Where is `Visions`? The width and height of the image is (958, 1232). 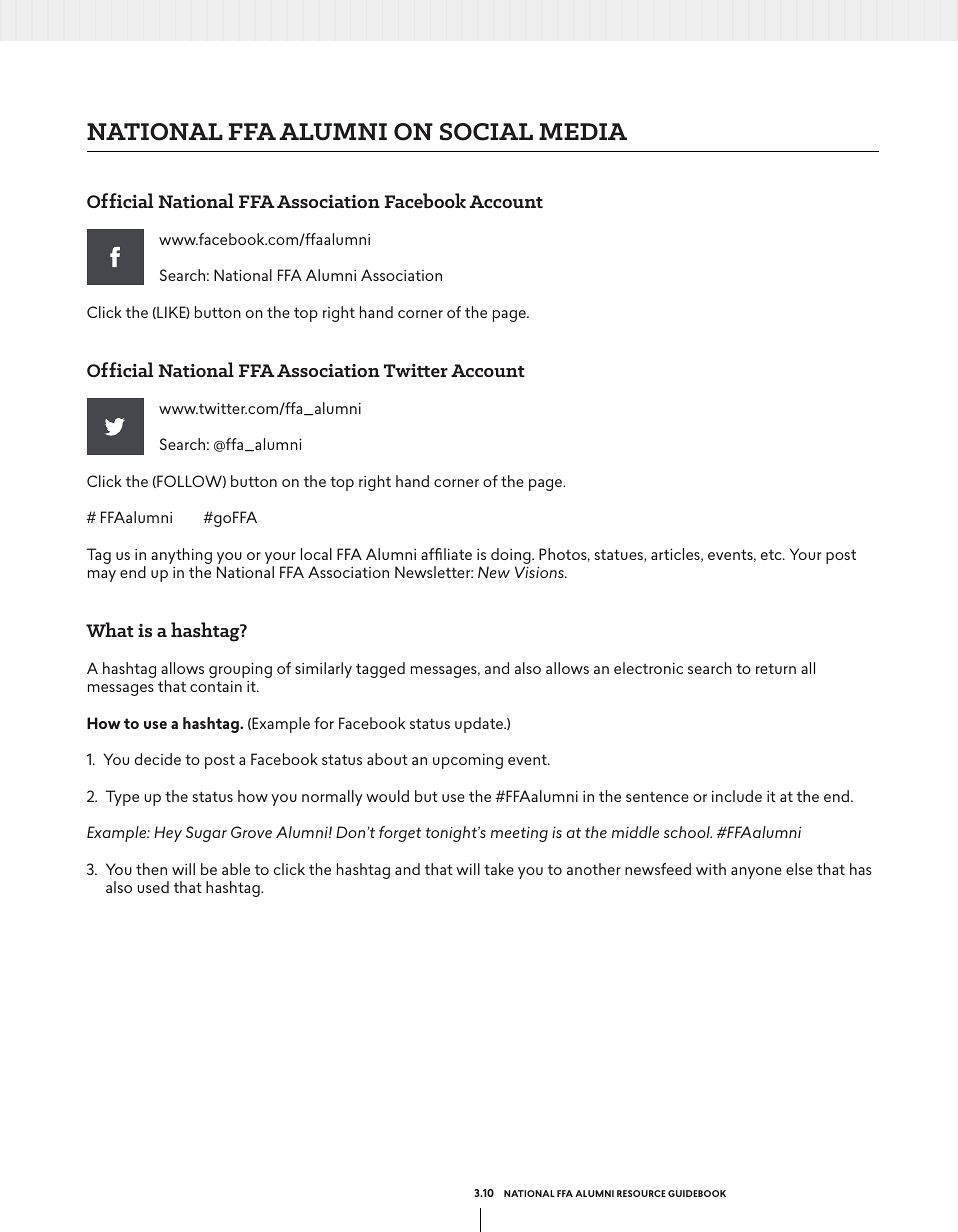
Visions is located at coordinates (540, 572).
